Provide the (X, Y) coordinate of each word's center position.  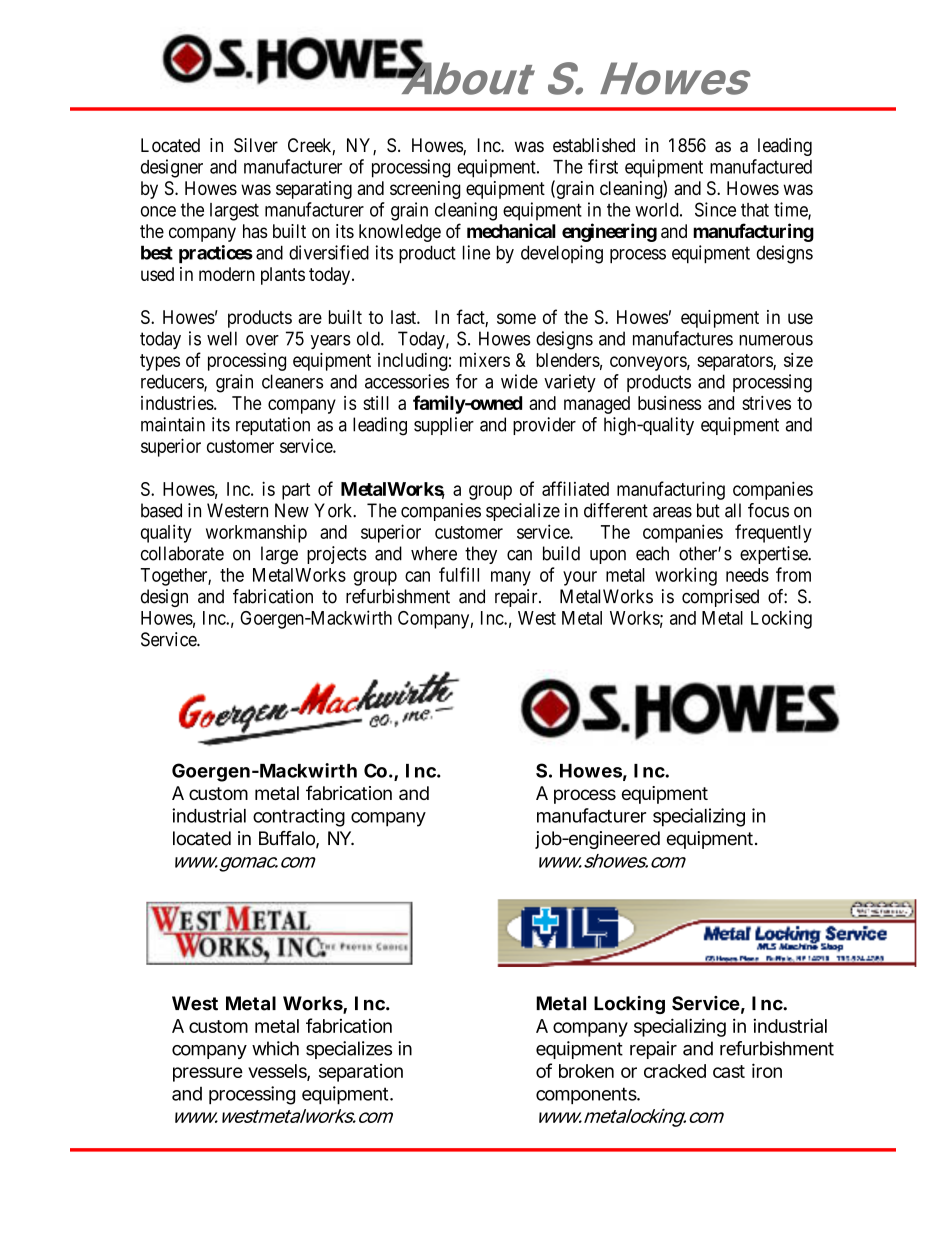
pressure (208, 1074)
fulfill (459, 574)
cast (729, 1071)
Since (715, 209)
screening (425, 190)
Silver (256, 145)
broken (586, 1071)
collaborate (182, 553)
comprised (720, 598)
